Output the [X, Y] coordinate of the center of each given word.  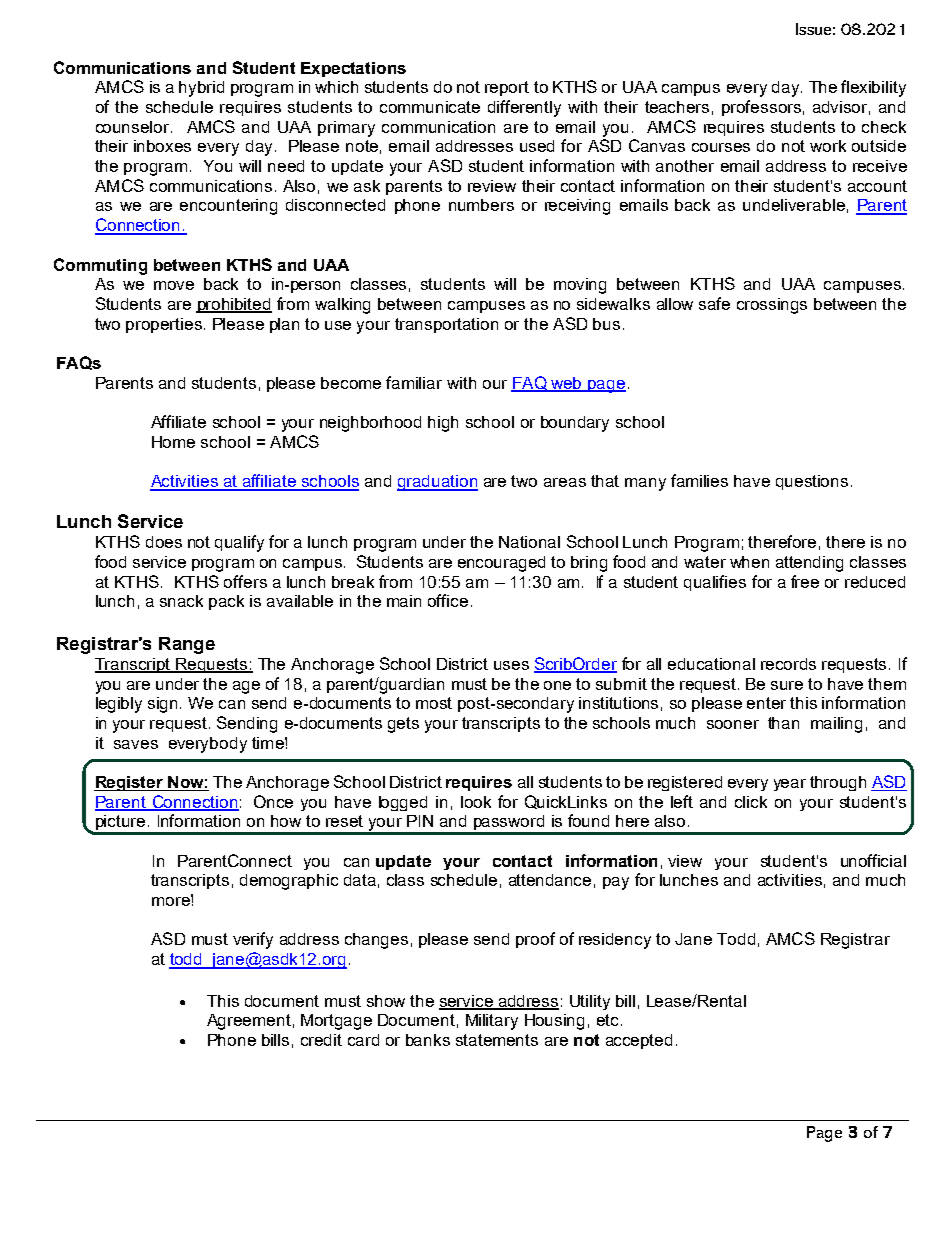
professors [761, 108]
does [164, 542]
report [507, 88]
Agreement [249, 1022]
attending [809, 564]
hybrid [201, 89]
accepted [639, 1041]
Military [492, 1022]
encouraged [501, 564]
